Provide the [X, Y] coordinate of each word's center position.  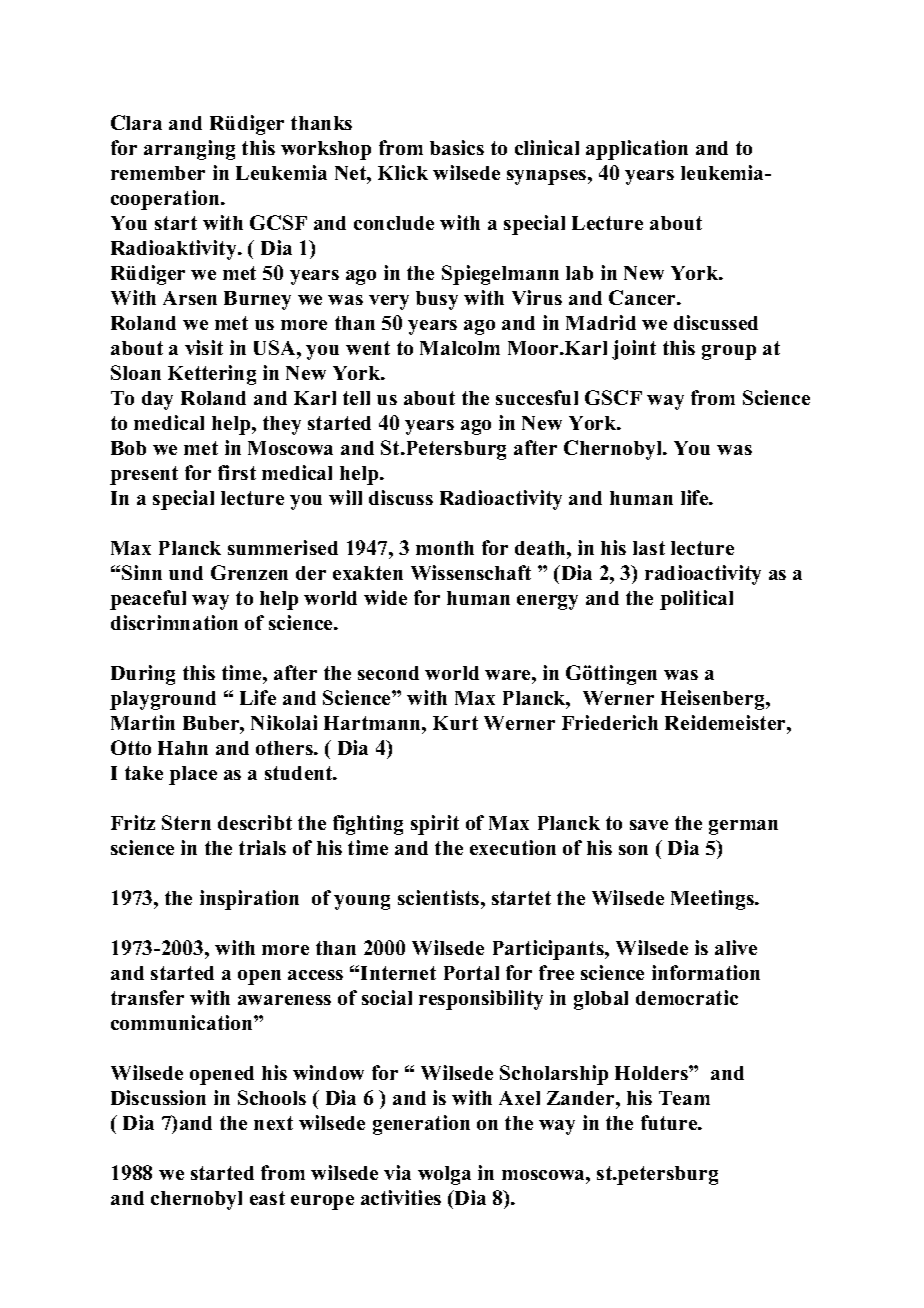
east [267, 1198]
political [696, 600]
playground [163, 700]
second [388, 673]
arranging [189, 150]
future [670, 1122]
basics [457, 147]
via [397, 1172]
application [637, 150]
